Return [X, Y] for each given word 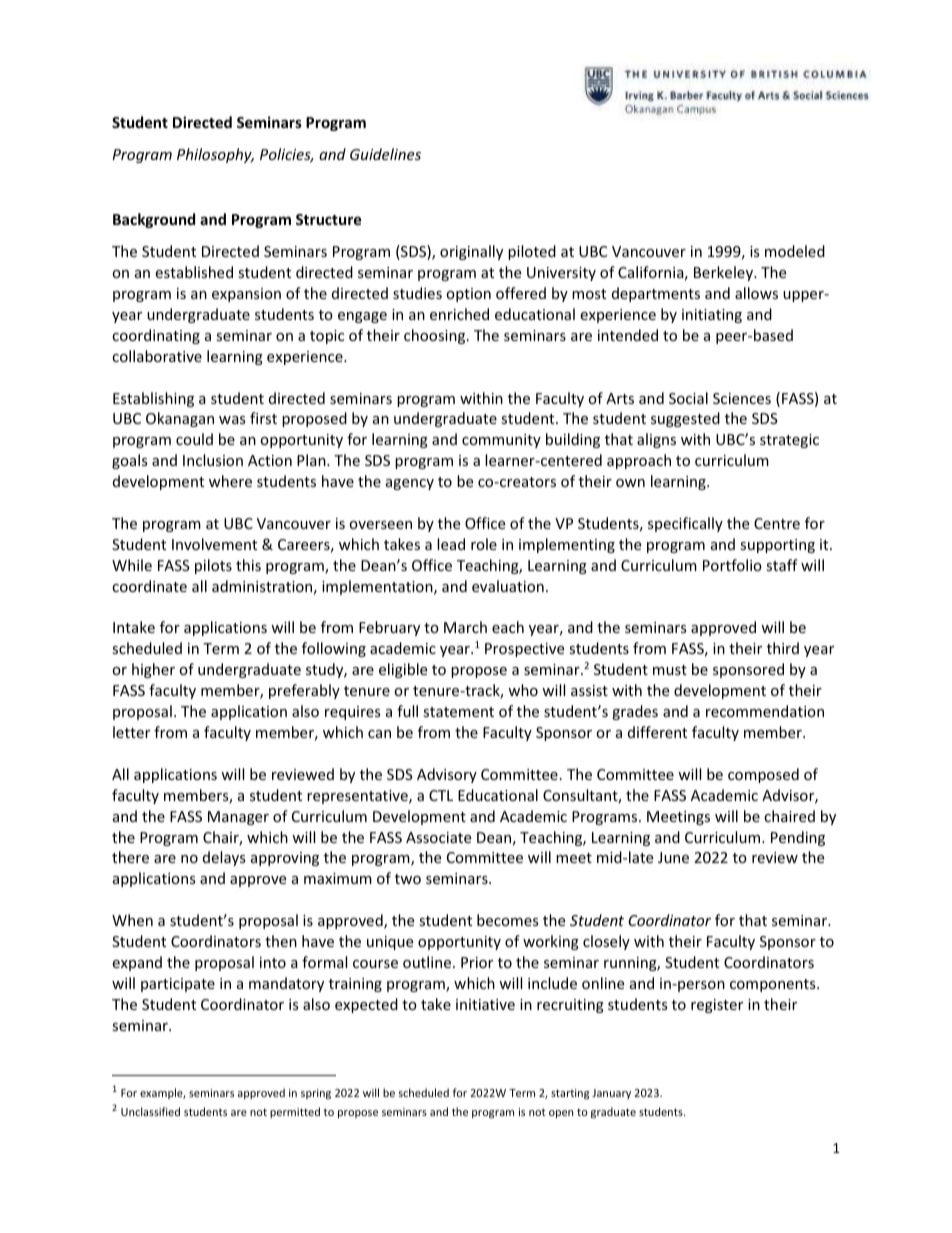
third [783, 648]
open [561, 1114]
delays [224, 858]
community [501, 441]
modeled [795, 251]
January [611, 1094]
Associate [438, 837]
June [673, 857]
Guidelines [385, 154]
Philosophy [215, 155]
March [465, 627]
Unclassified [150, 1111]
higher [153, 670]
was [232, 420]
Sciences [742, 398]
